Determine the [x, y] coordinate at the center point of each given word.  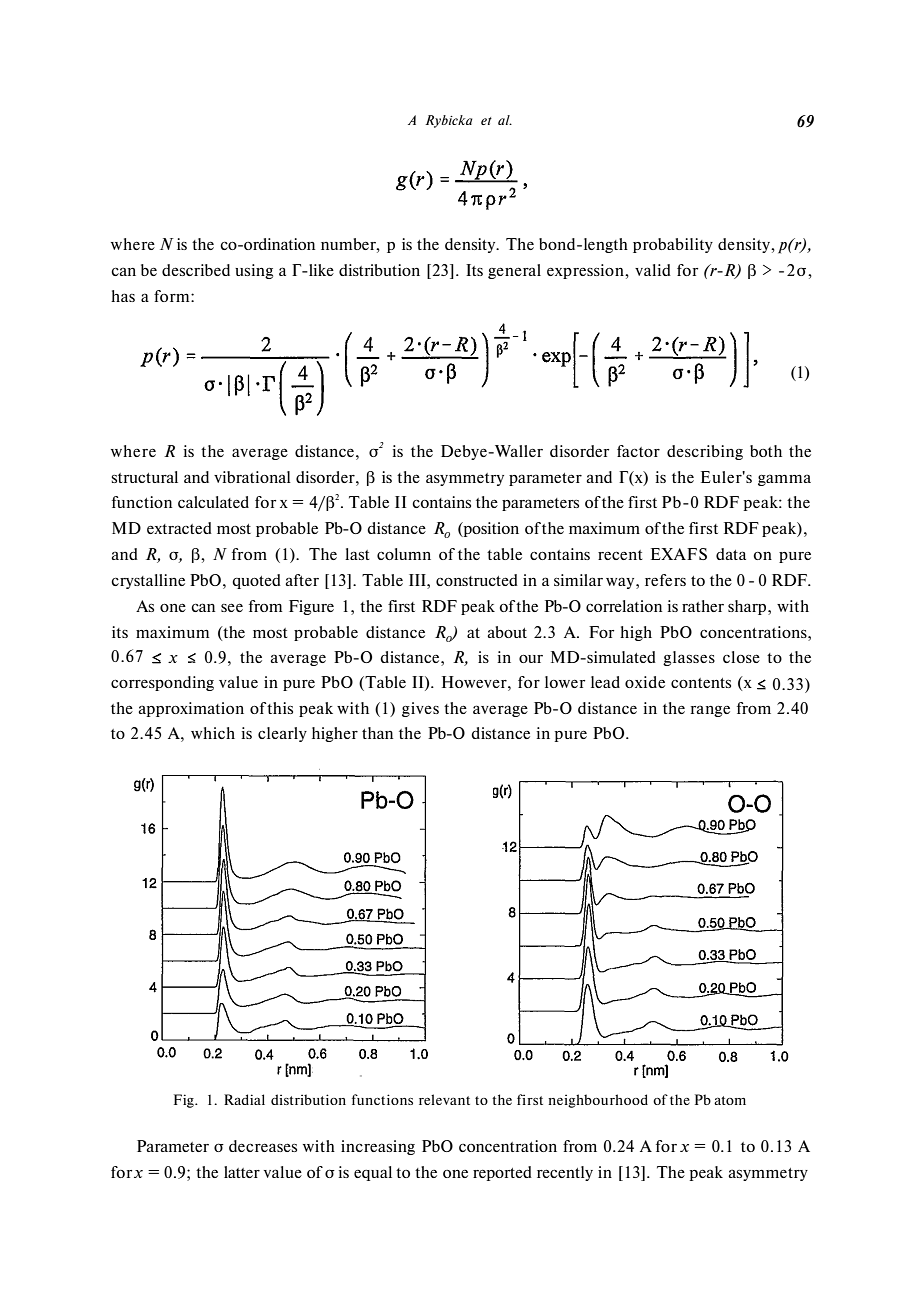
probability [673, 245]
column [404, 554]
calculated [213, 502]
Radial [244, 1099]
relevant [444, 1099]
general [514, 271]
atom [730, 1100]
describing [705, 452]
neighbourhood [598, 1101]
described [196, 270]
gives [420, 709]
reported [502, 1173]
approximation [191, 709]
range [710, 711]
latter [242, 1172]
